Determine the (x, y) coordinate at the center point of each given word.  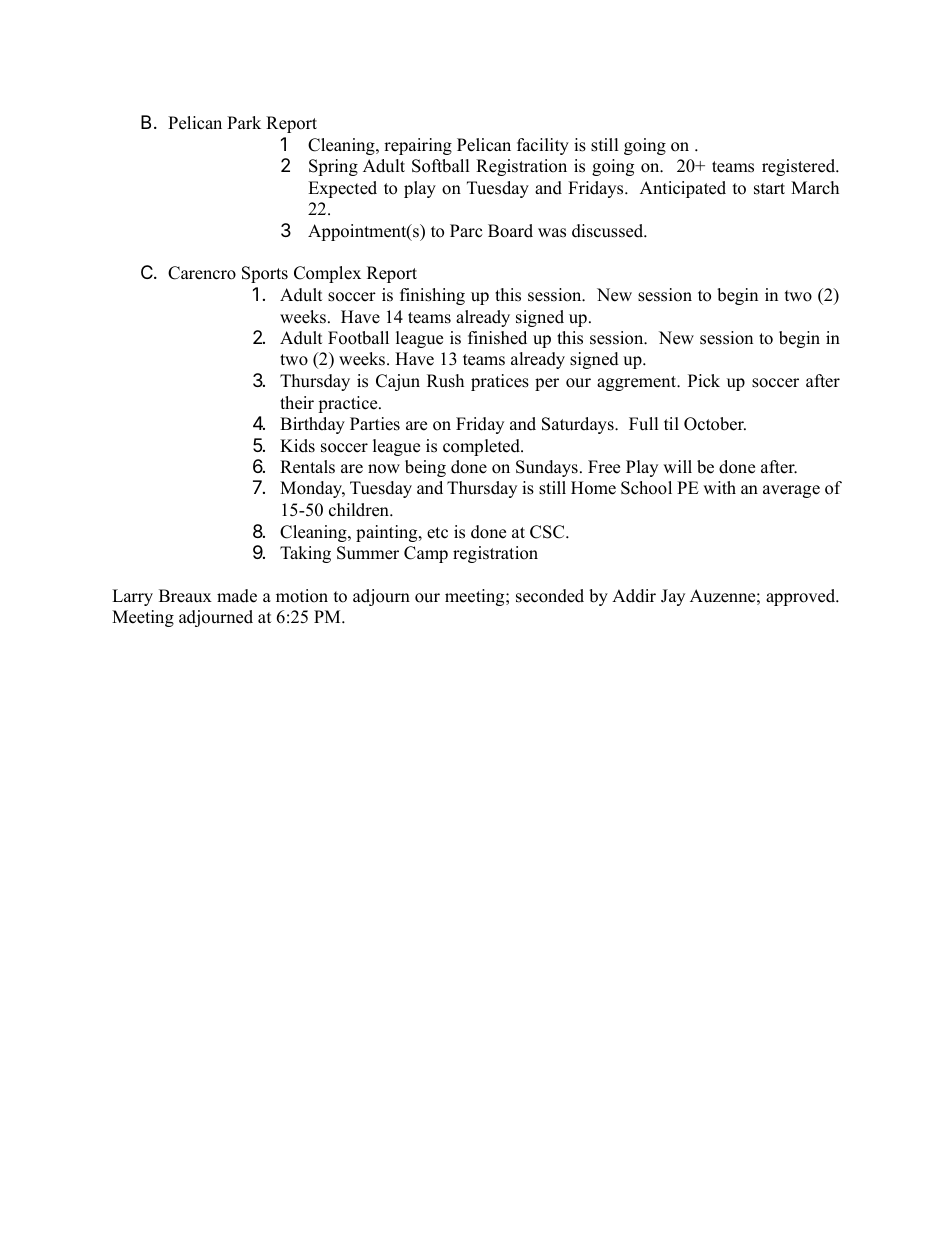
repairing (418, 146)
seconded (550, 596)
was (552, 233)
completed (482, 447)
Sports (265, 274)
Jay (673, 597)
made (237, 596)
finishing (432, 296)
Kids (297, 446)
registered (800, 167)
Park (244, 122)
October (715, 424)
